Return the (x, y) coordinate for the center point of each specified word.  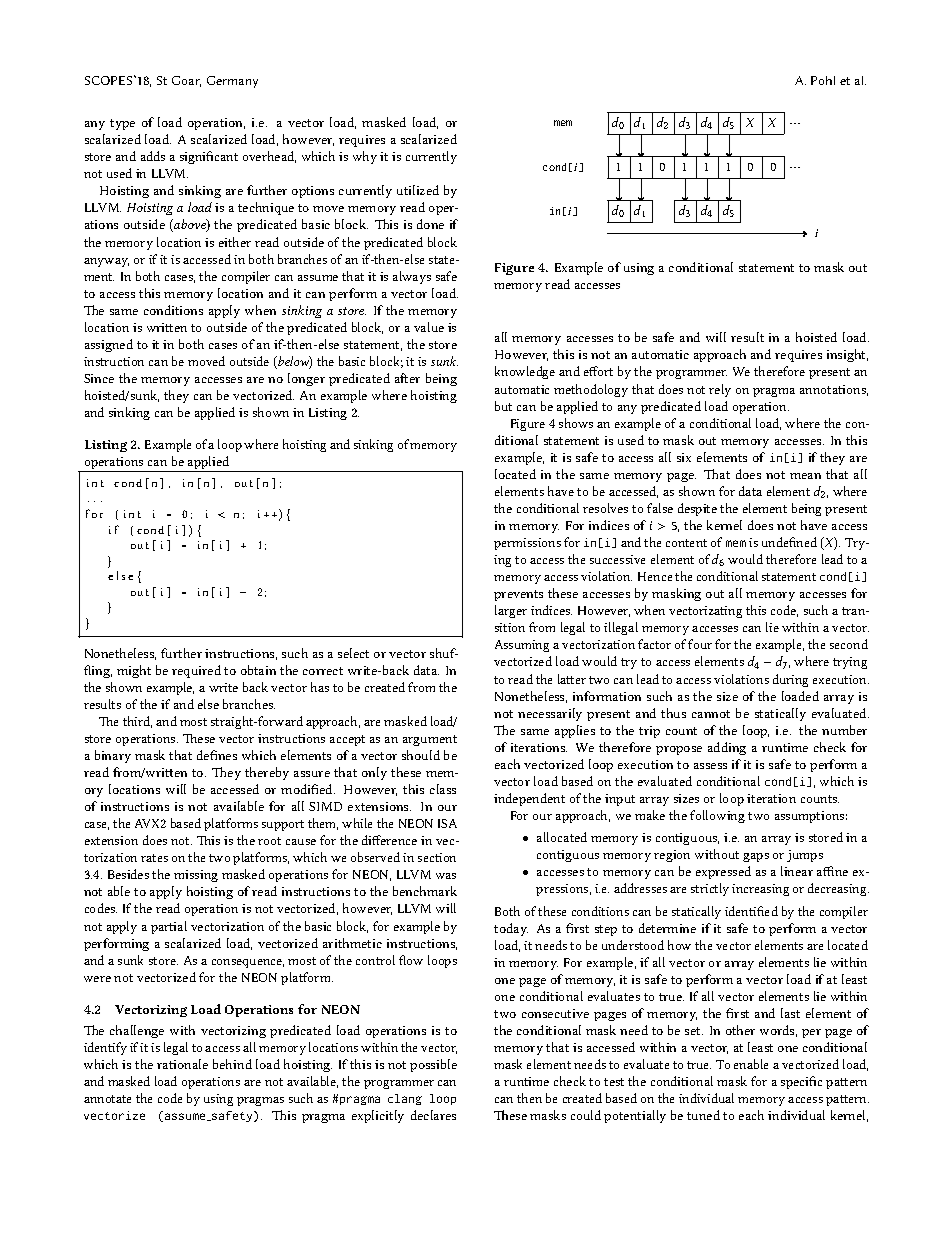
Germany (232, 82)
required (196, 671)
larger (511, 611)
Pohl (823, 80)
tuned (703, 1115)
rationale (182, 1064)
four (700, 644)
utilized (418, 190)
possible (433, 1065)
